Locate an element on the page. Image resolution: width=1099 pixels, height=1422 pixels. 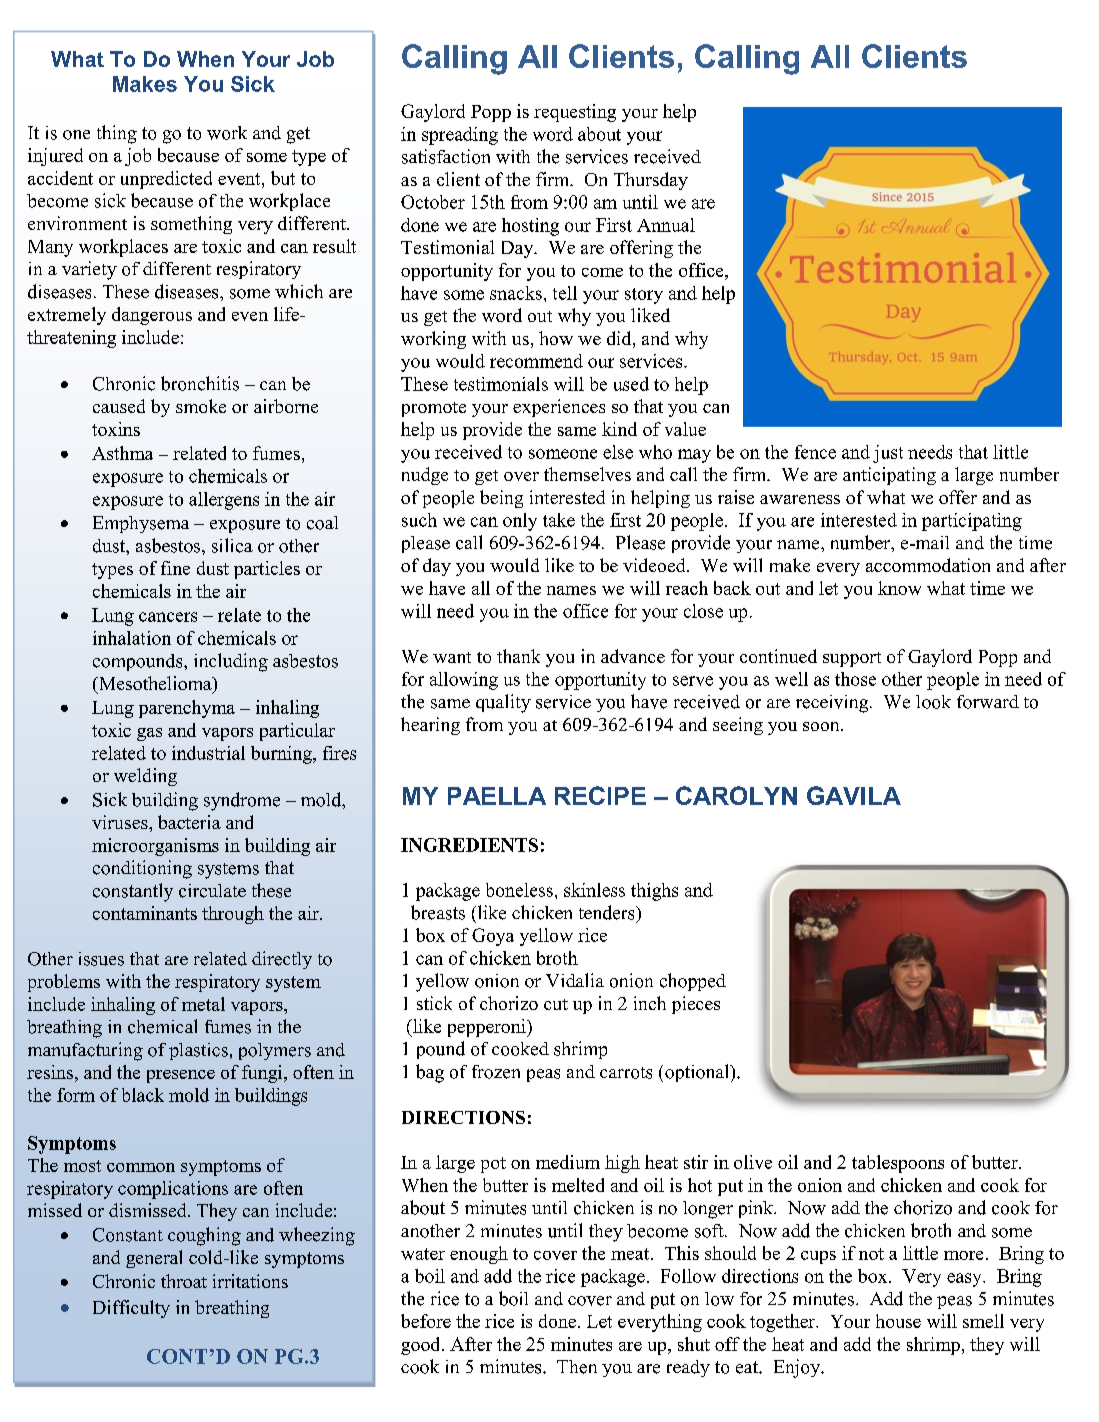
Difficulty is located at coordinates (131, 1309).
